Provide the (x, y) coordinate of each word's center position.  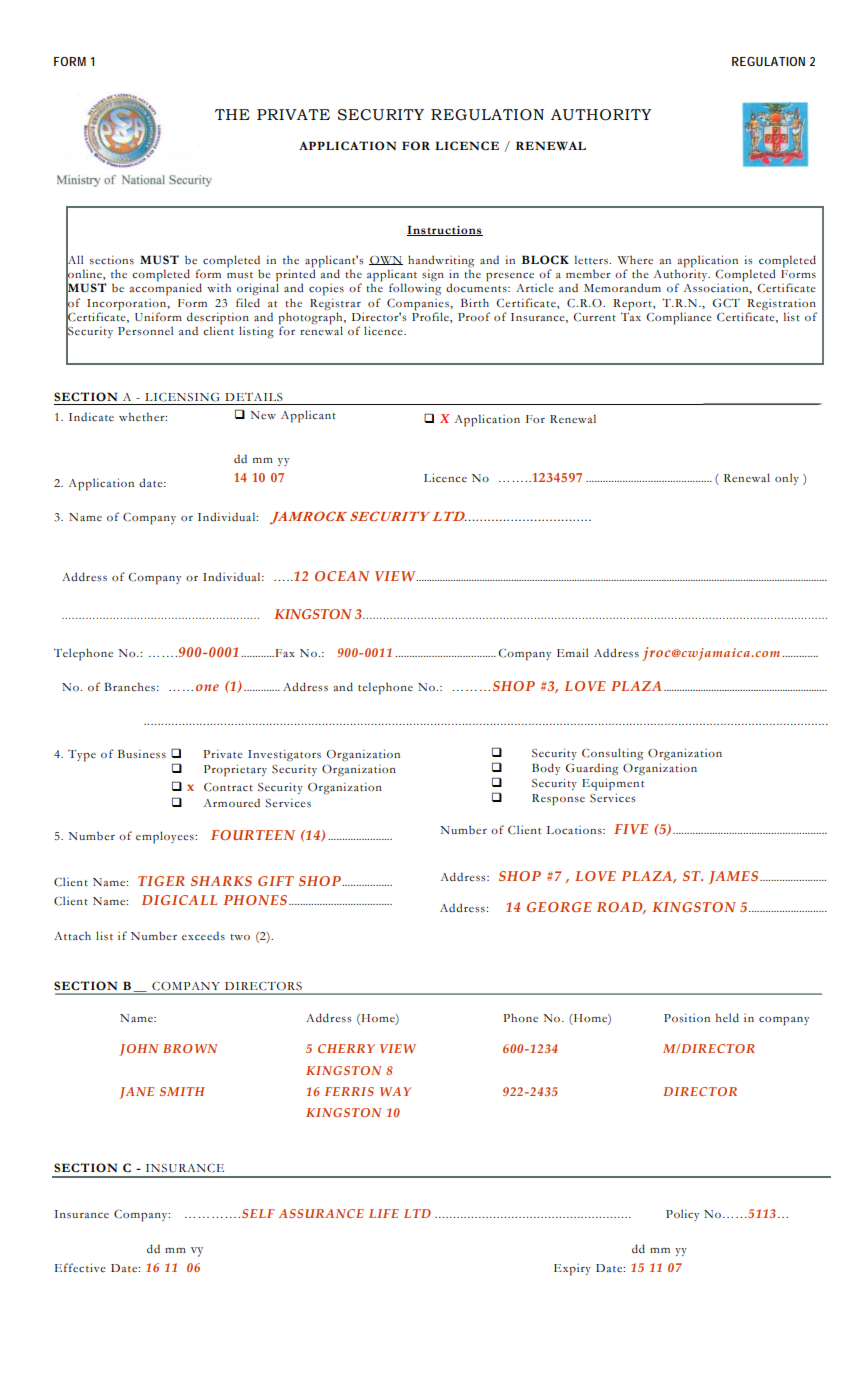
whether (143, 416)
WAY (395, 1091)
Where (635, 259)
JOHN (139, 1050)
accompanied (166, 289)
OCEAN (342, 576)
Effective (80, 1267)
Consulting (612, 754)
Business (142, 754)
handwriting (441, 261)
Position (687, 1017)
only (787, 479)
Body (546, 769)
